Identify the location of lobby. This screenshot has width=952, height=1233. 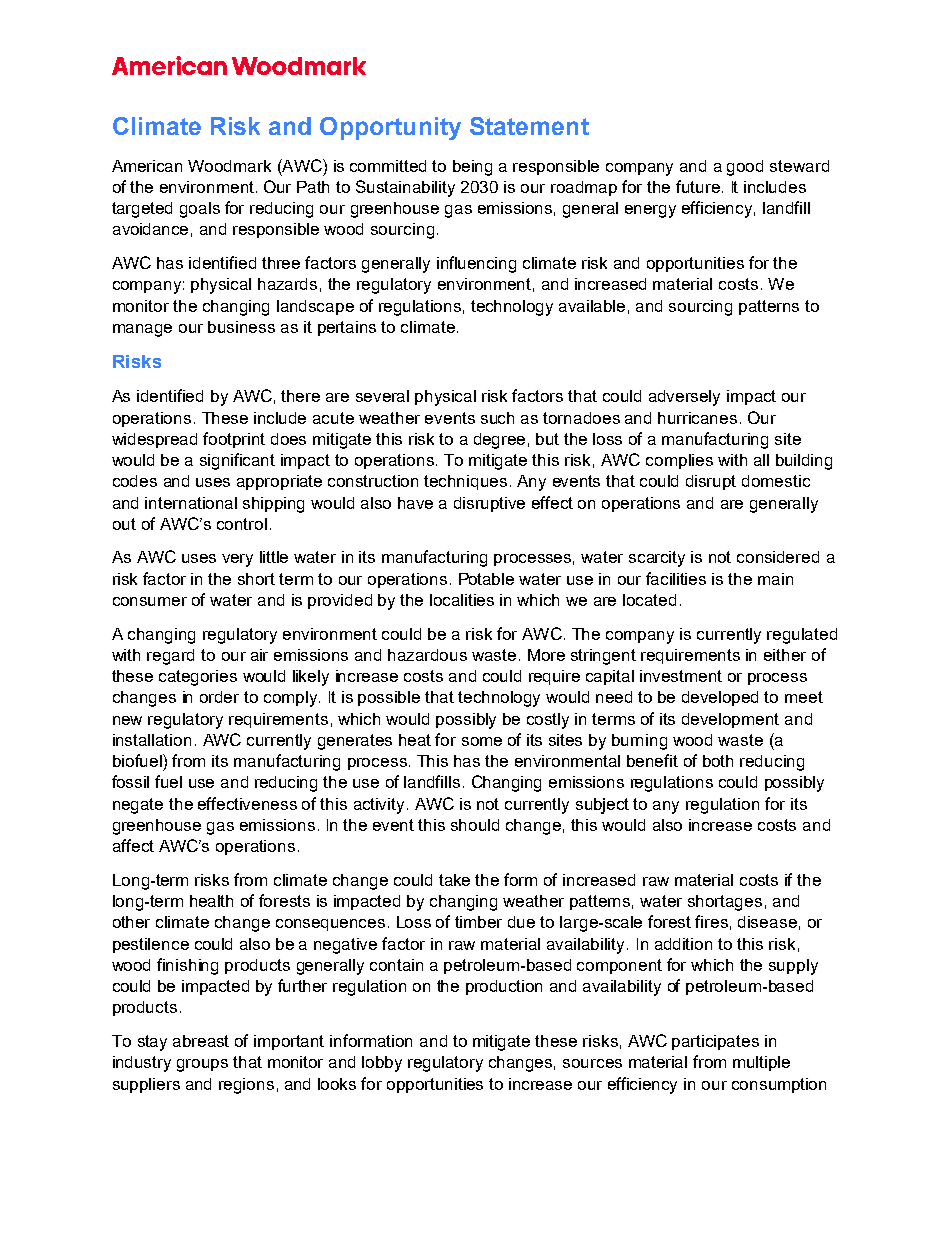
(382, 1064).
